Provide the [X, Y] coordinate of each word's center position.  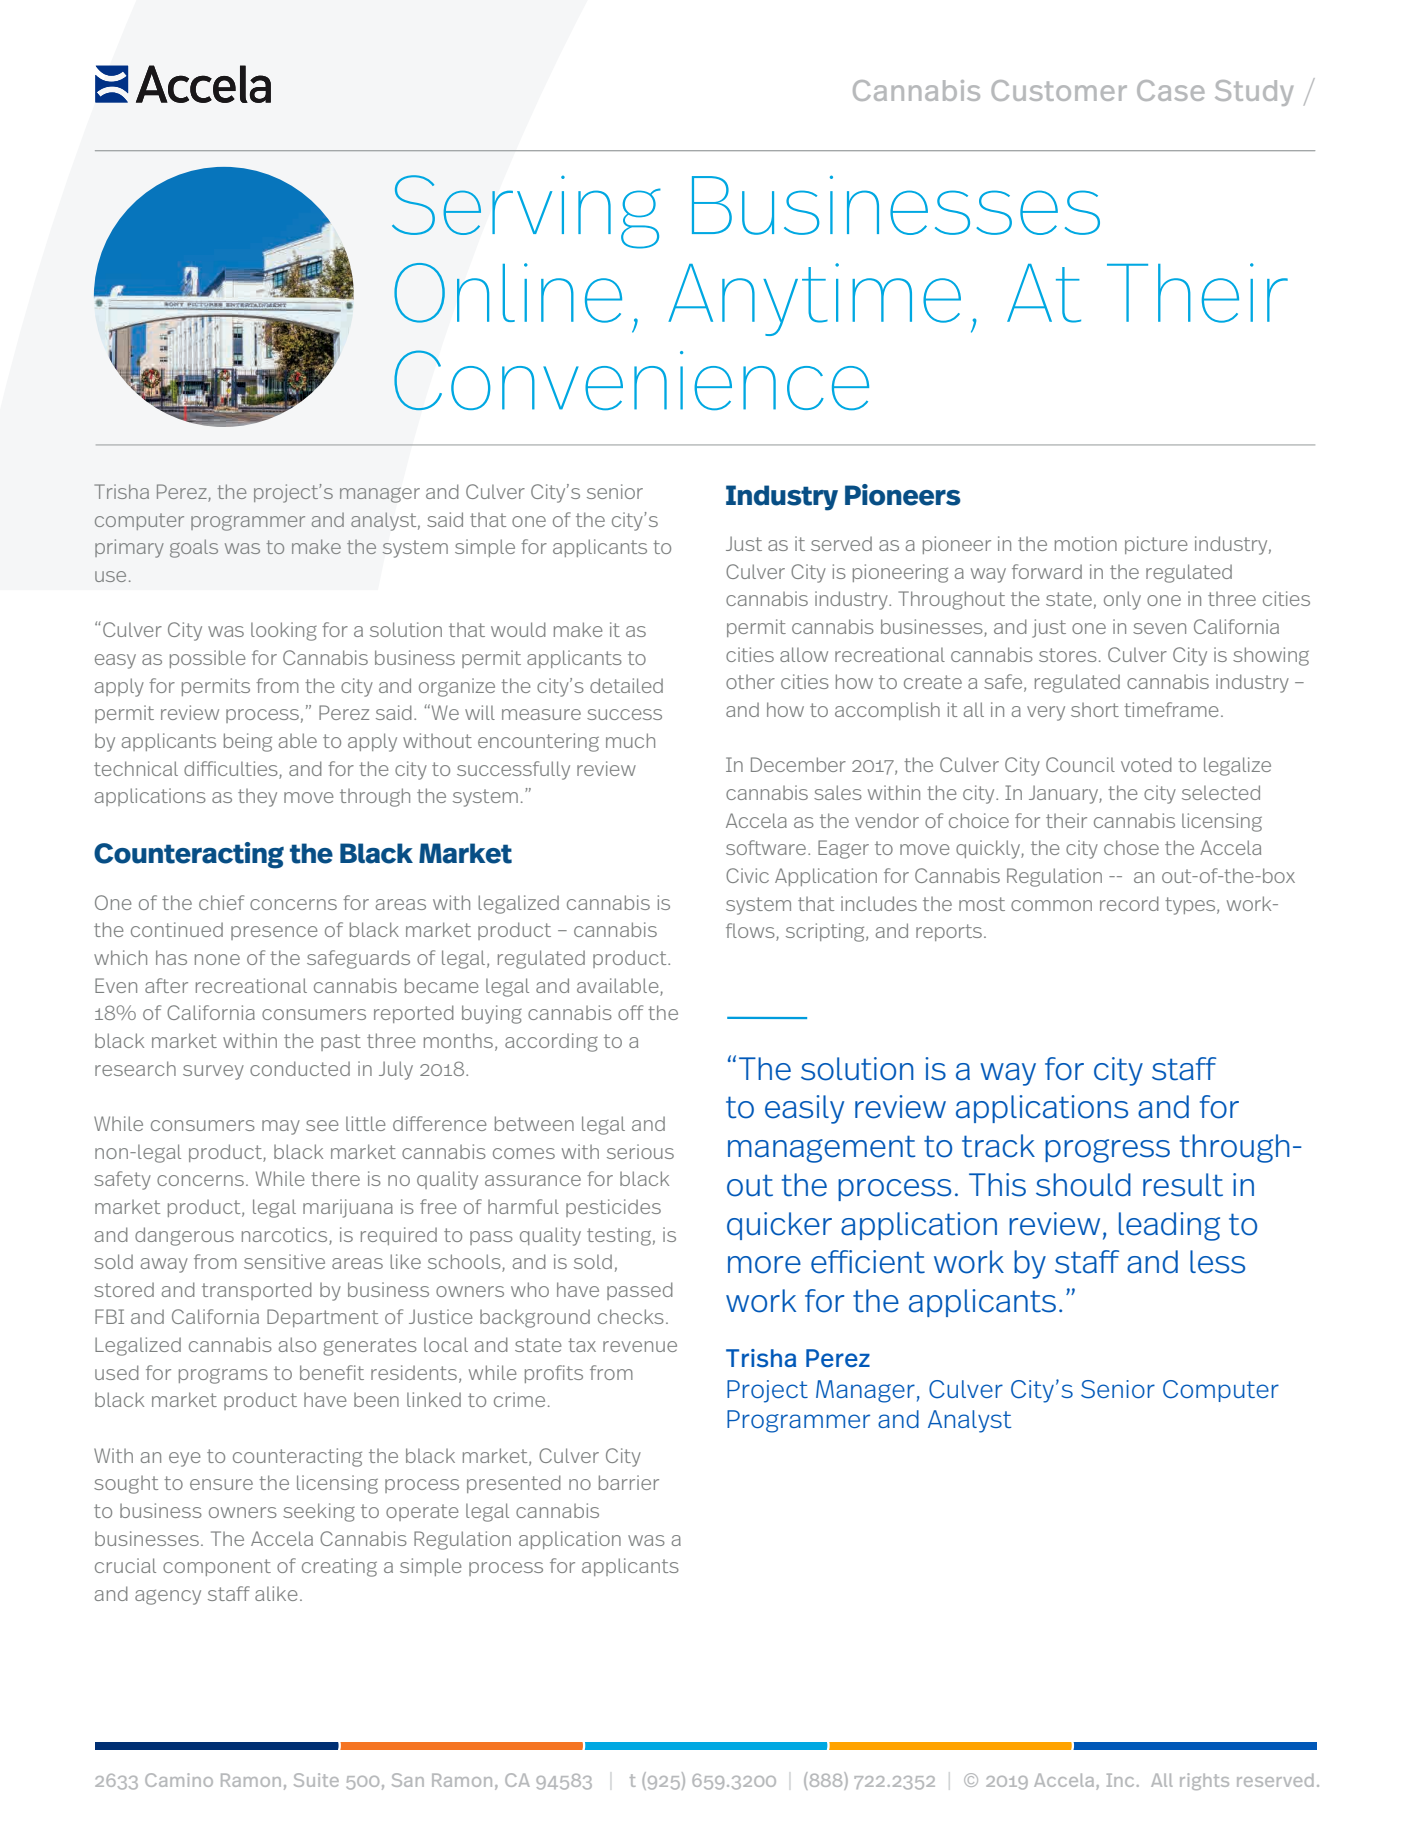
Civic [747, 875]
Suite [316, 1780]
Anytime [814, 299]
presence [274, 933]
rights [1204, 1781]
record [1129, 903]
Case [1171, 90]
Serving [526, 212]
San [408, 1780]
